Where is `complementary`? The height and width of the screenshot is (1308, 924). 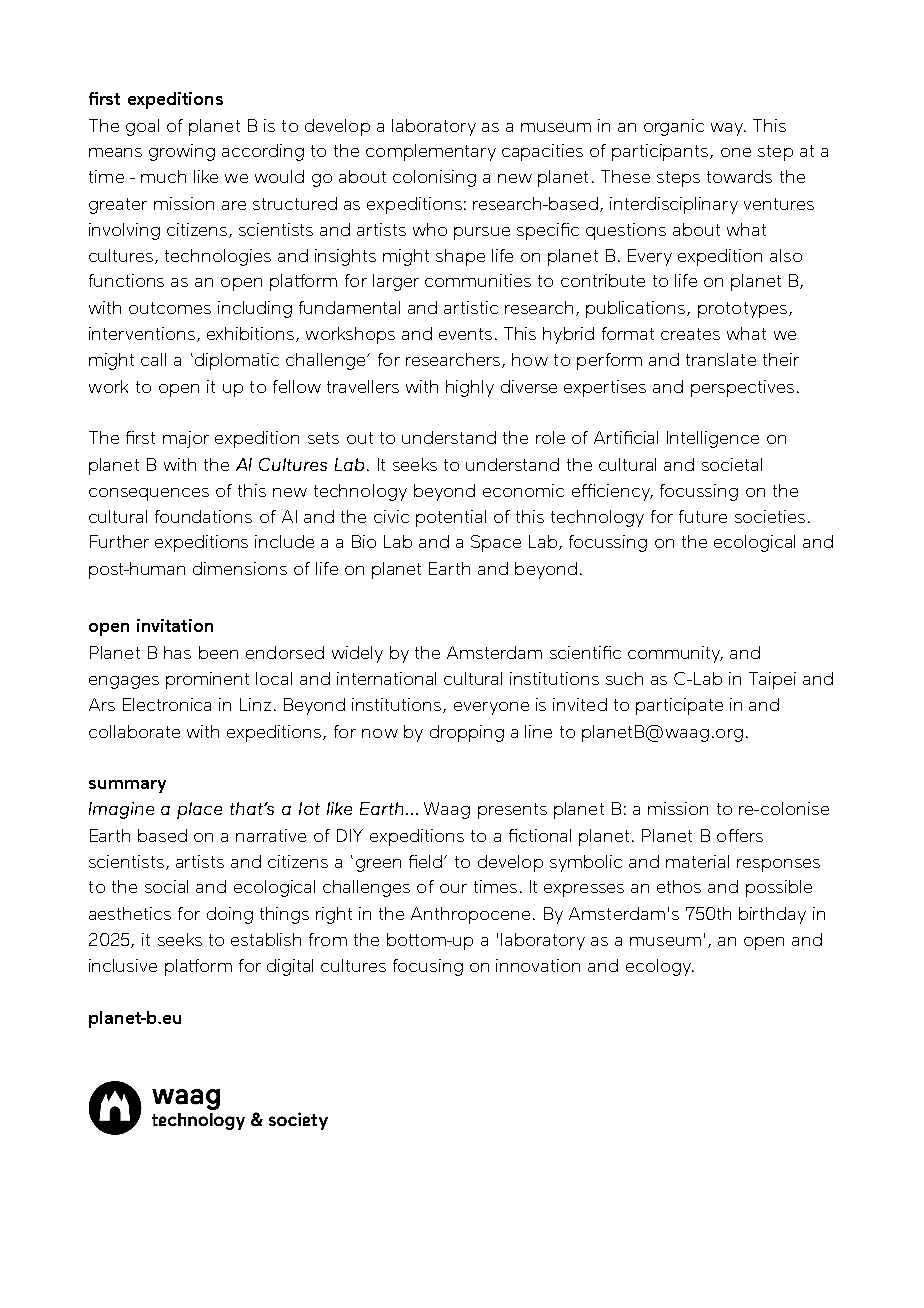
complementary is located at coordinates (431, 152).
